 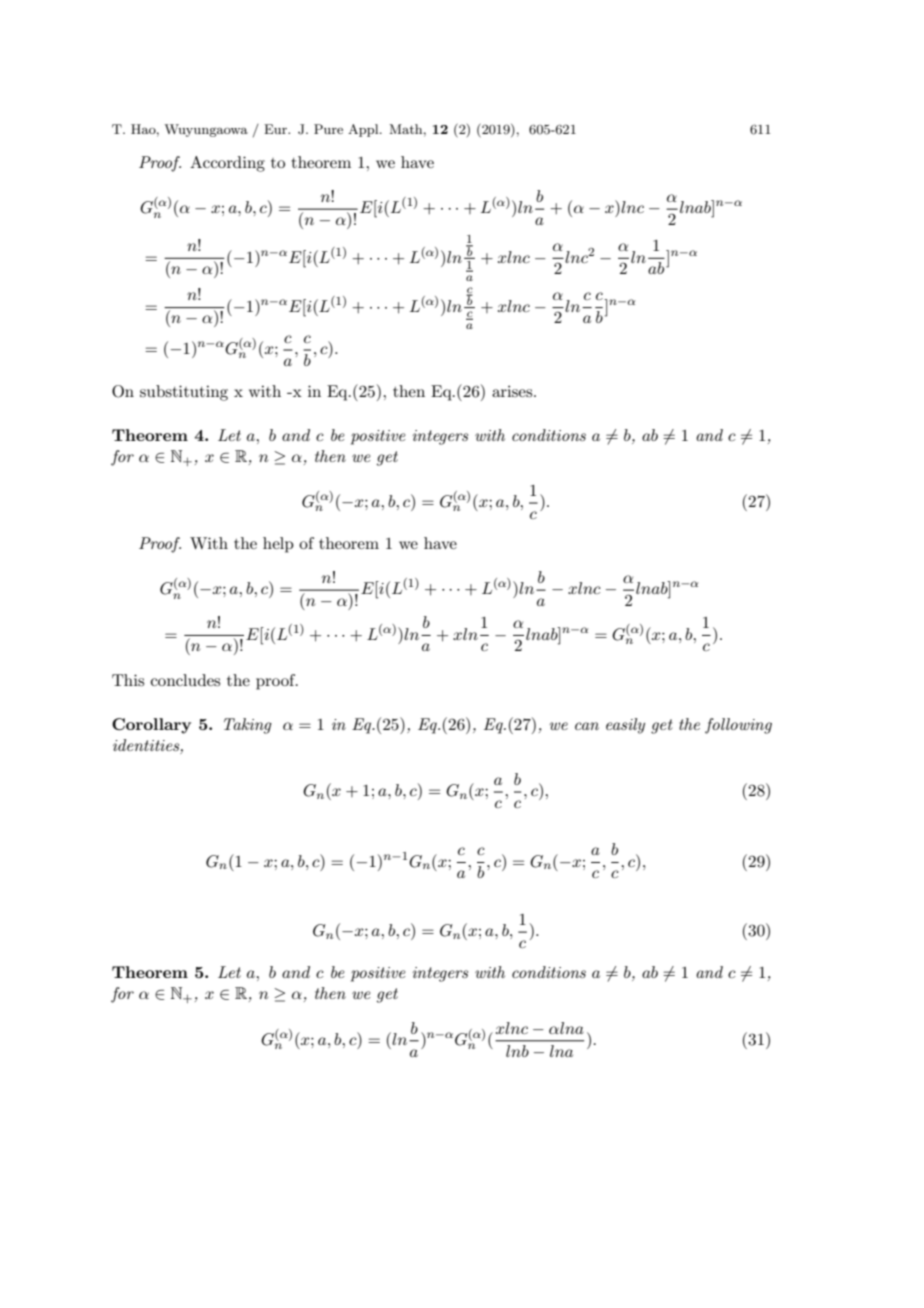 What do you see at coordinates (517, 1051) in the document?
I see `lnb` at bounding box center [517, 1051].
